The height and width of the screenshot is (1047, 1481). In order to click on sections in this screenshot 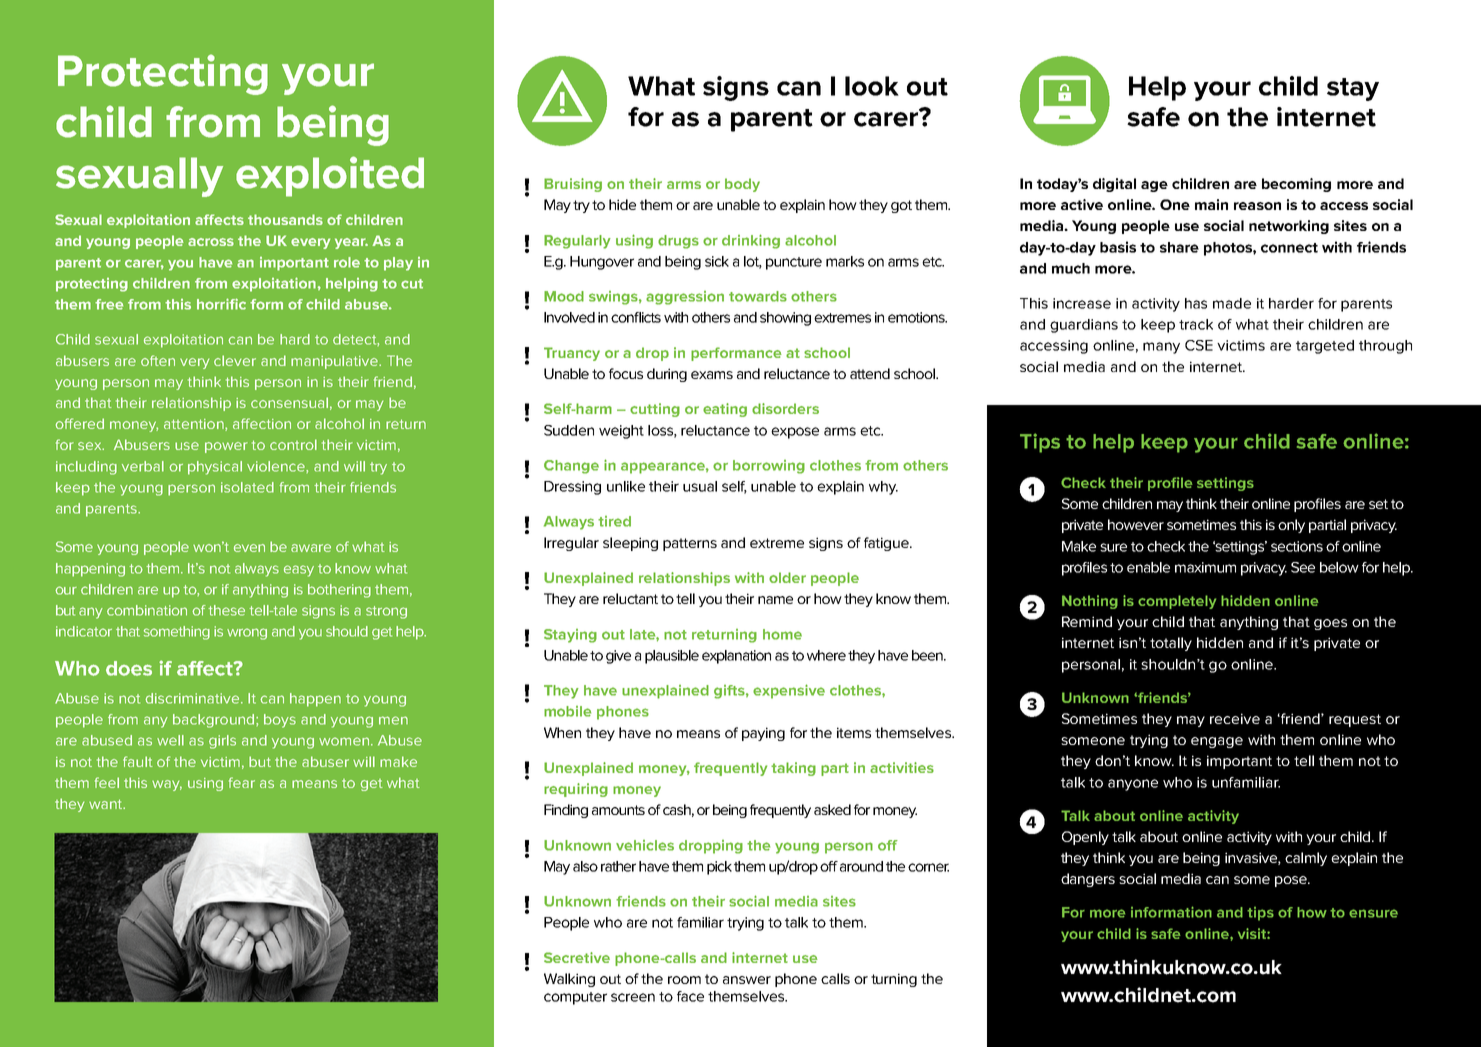, I will do `click(1297, 546)`.
